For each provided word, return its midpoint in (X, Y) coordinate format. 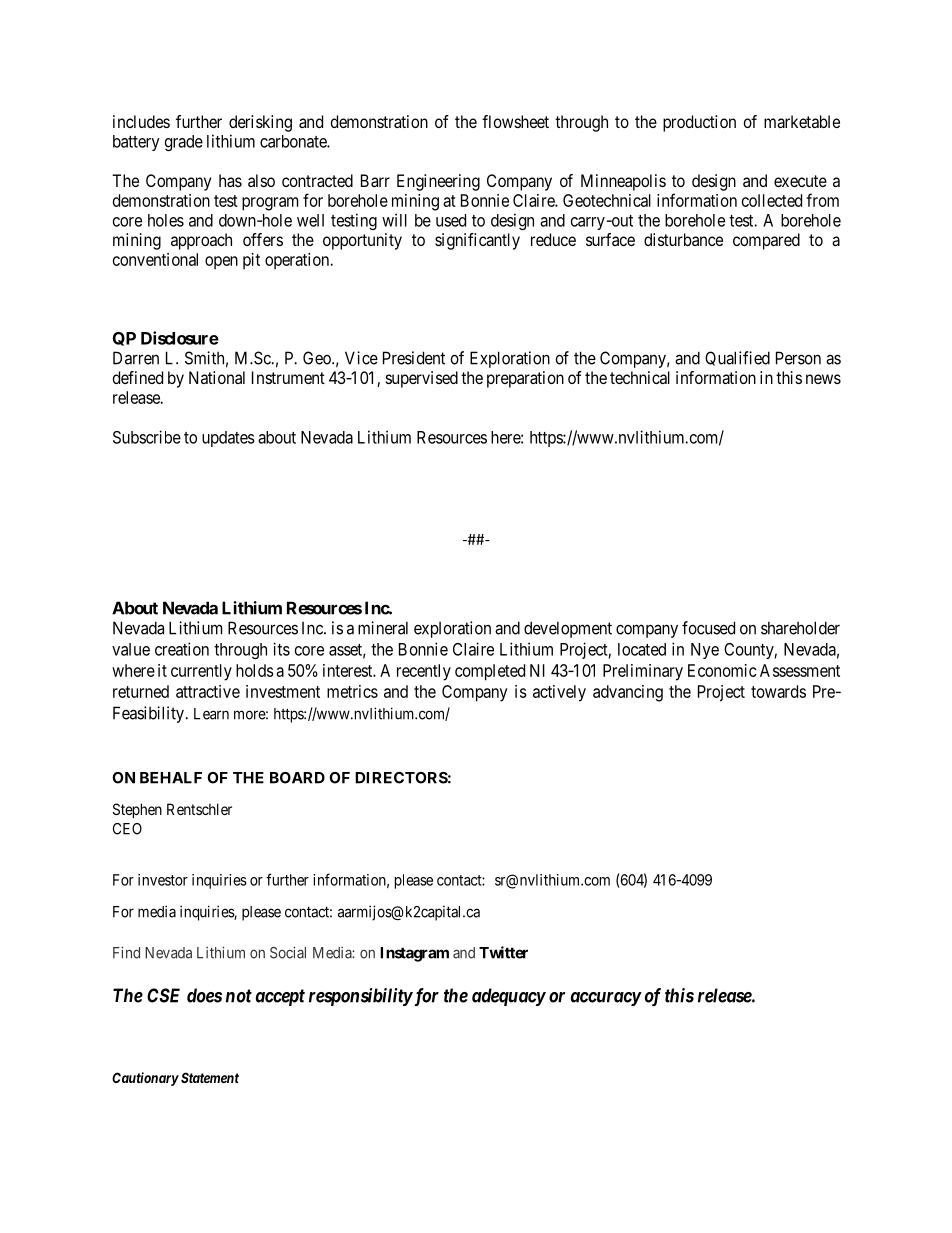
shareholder (800, 628)
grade (184, 143)
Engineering (438, 182)
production (699, 123)
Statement (210, 1077)
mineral (383, 628)
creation (182, 649)
